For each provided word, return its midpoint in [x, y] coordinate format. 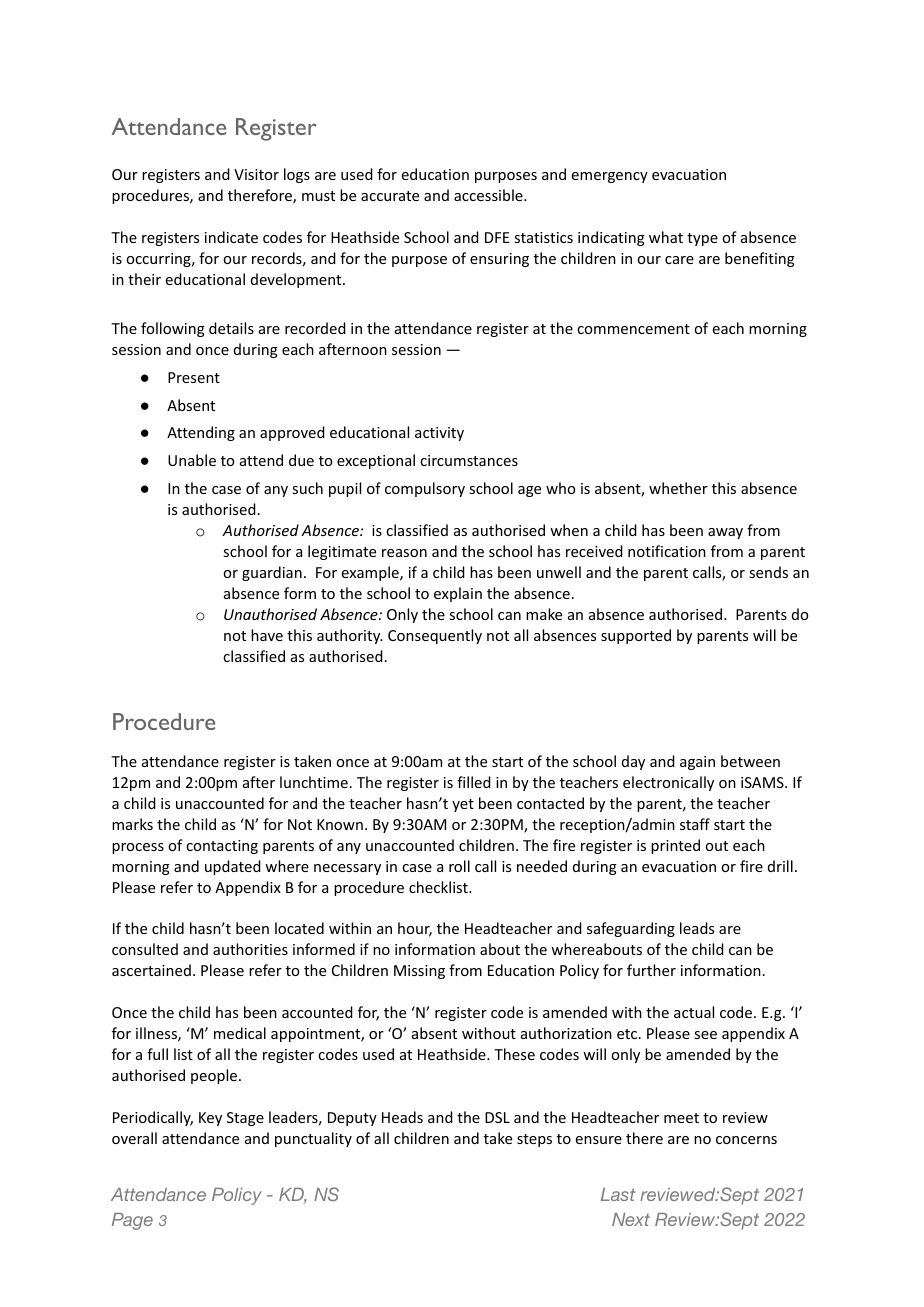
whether [678, 488]
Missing [419, 972]
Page [132, 1221]
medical [240, 1033]
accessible [489, 195]
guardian [272, 573]
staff [695, 824]
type [702, 239]
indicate [231, 237]
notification [667, 551]
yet [463, 805]
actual [694, 1012]
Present [194, 377]
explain [458, 594]
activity [439, 434]
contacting [222, 847]
